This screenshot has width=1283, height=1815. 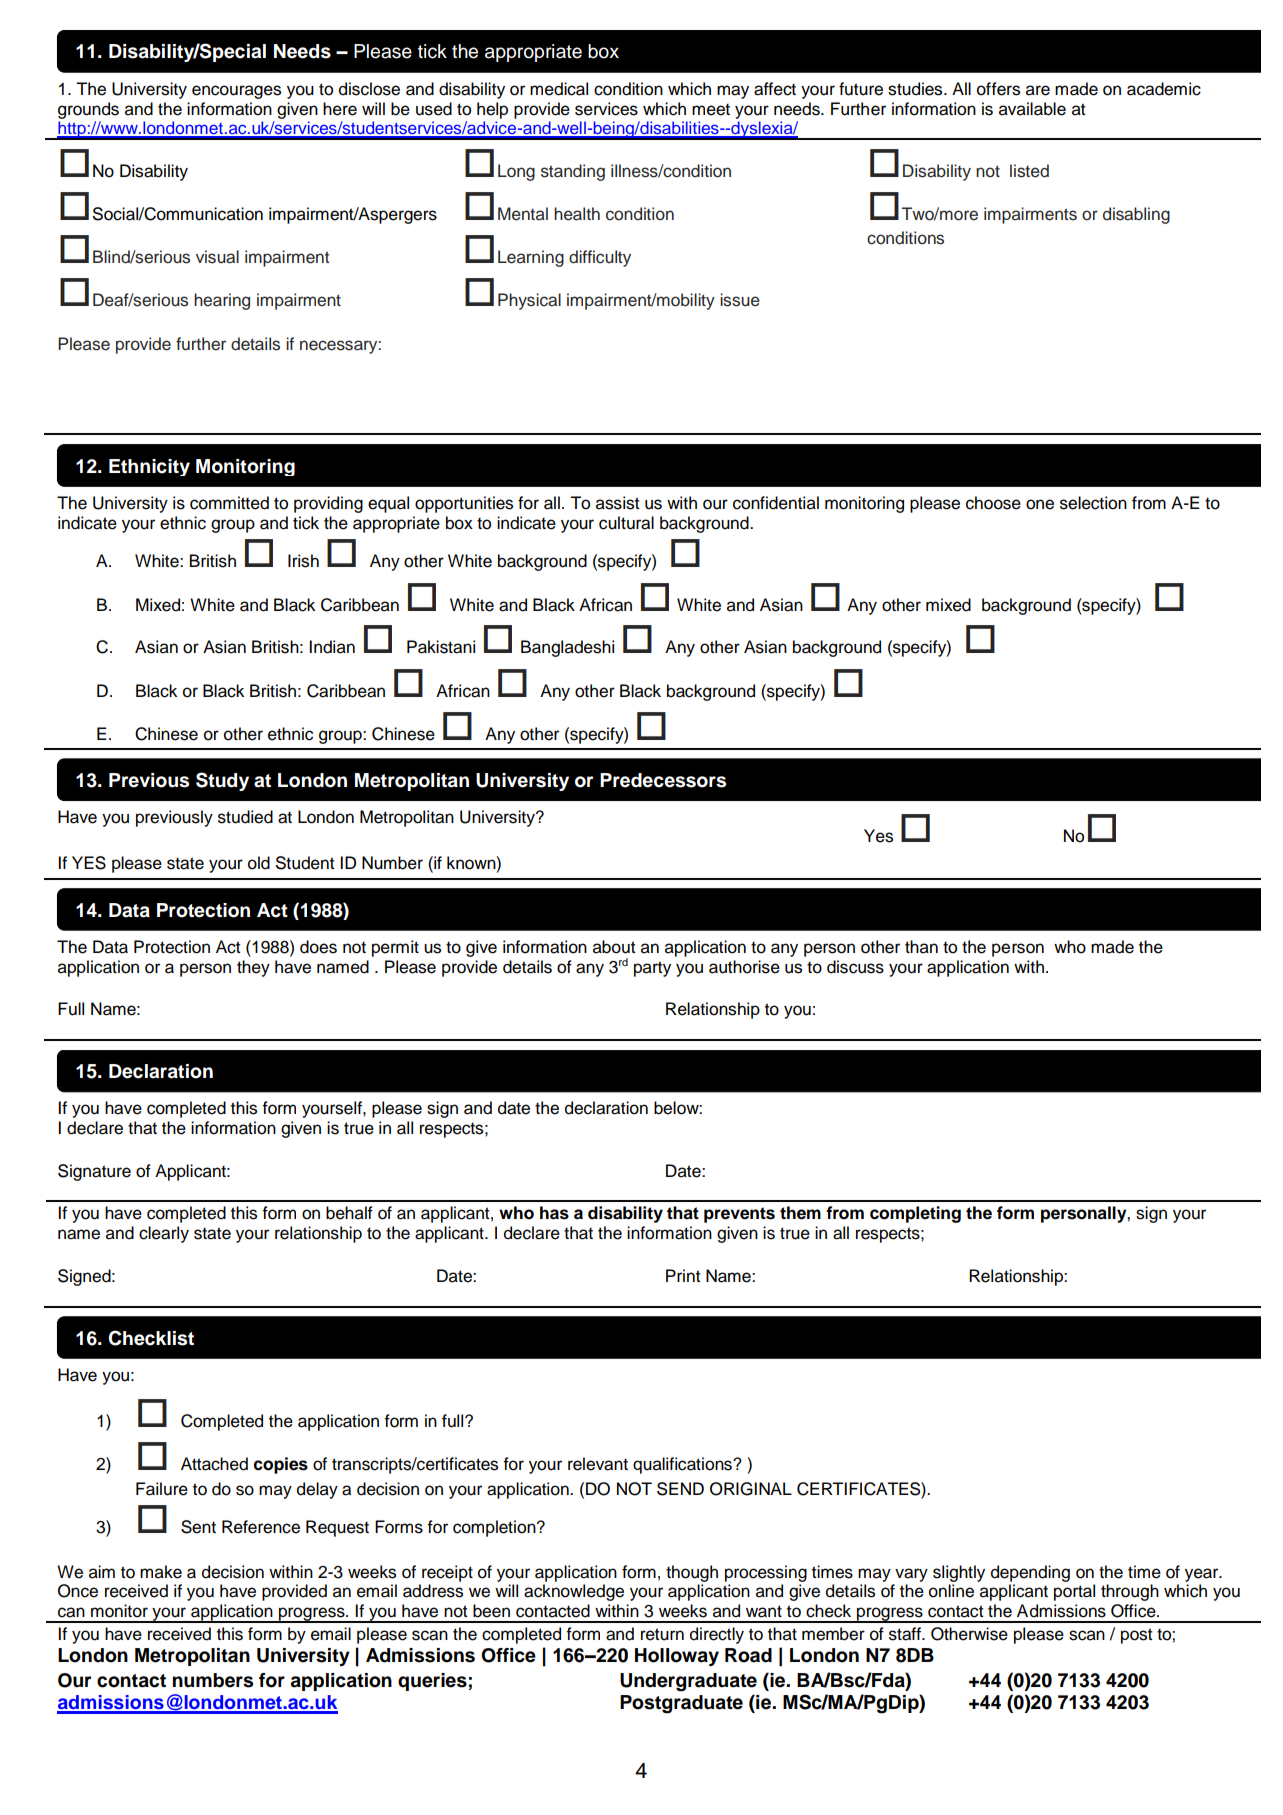 I want to click on clearly, so click(x=164, y=1234).
